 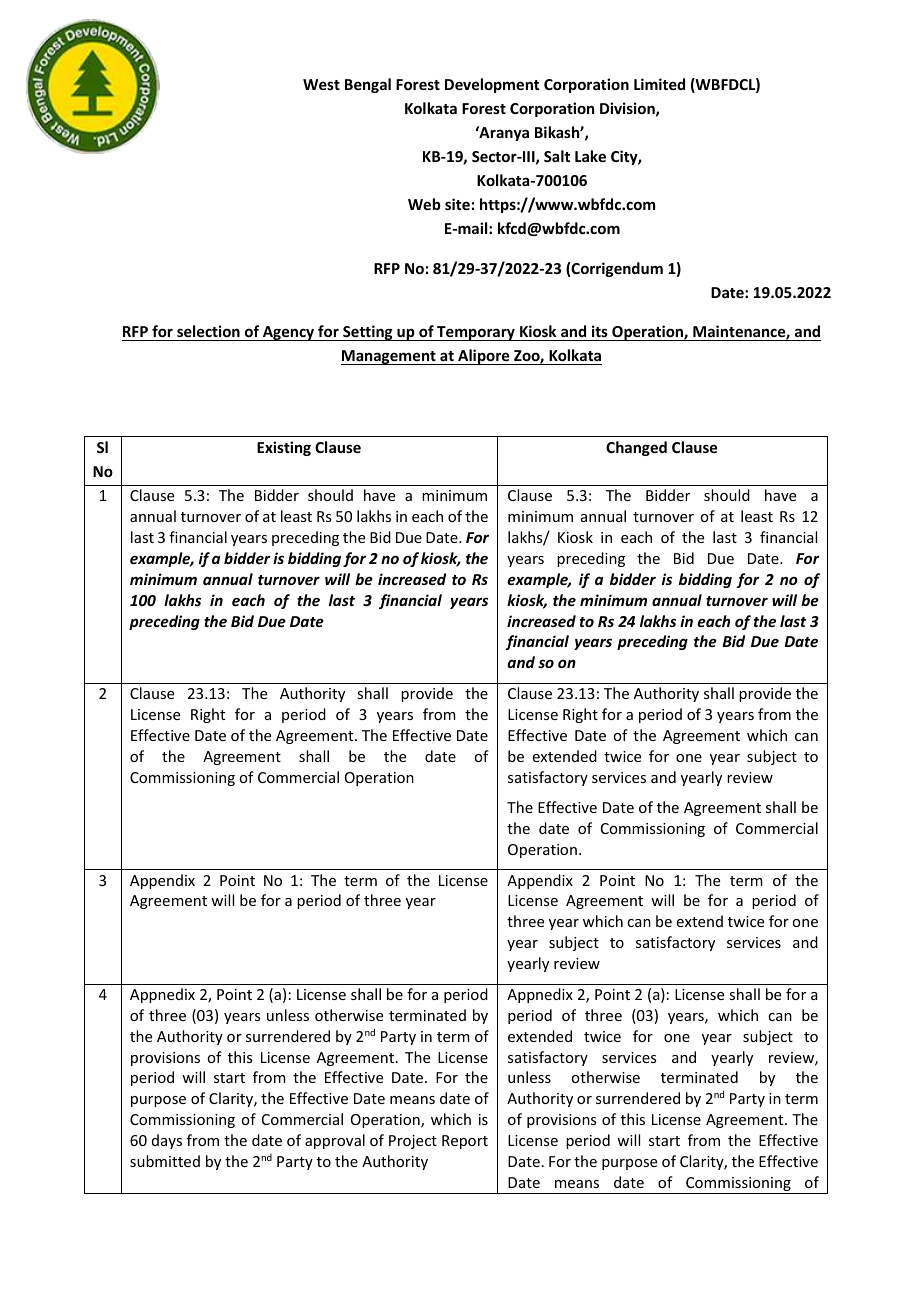 What do you see at coordinates (389, 357) in the page?
I see `Management` at bounding box center [389, 357].
